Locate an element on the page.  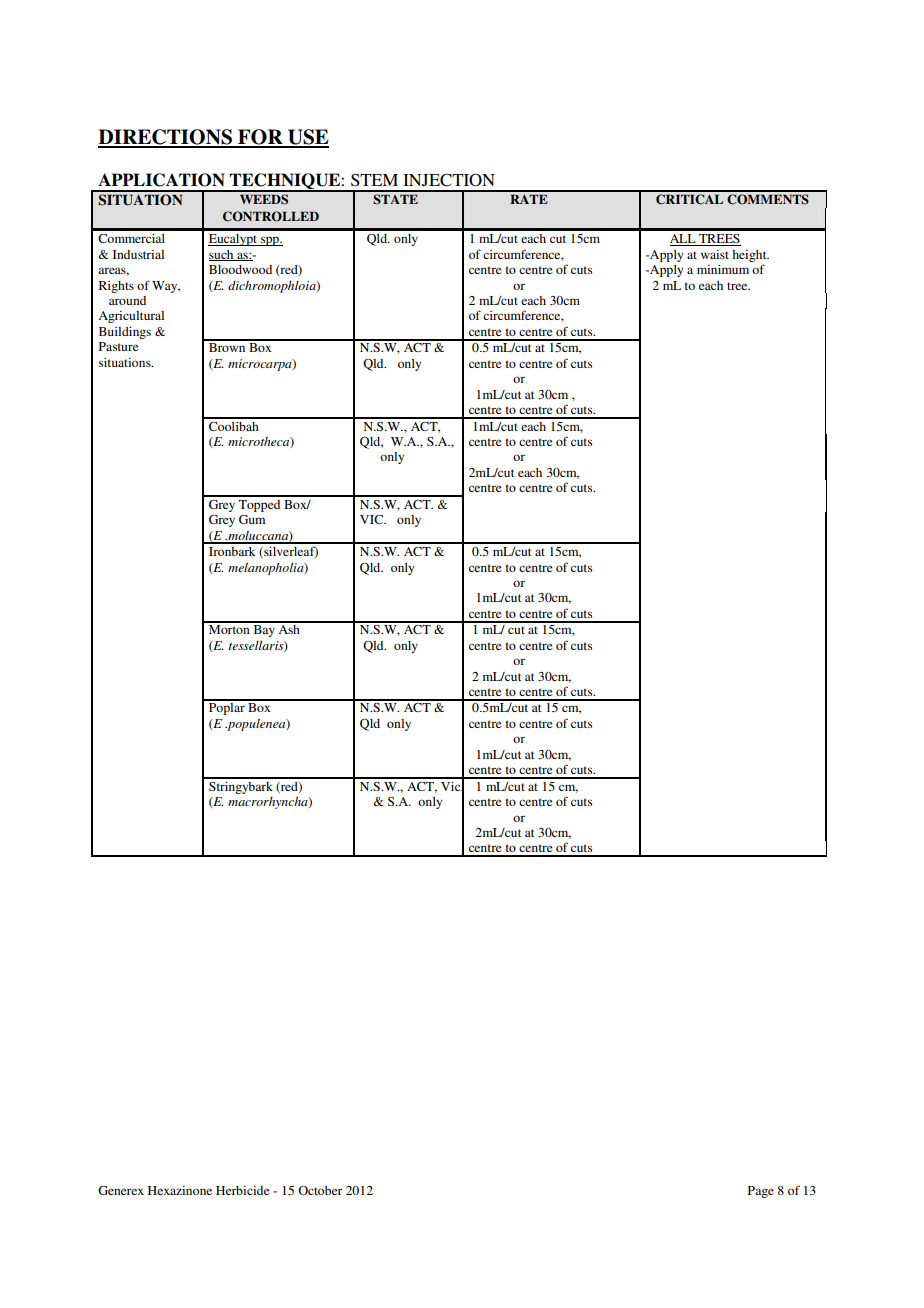
Pasture is located at coordinates (118, 346).
